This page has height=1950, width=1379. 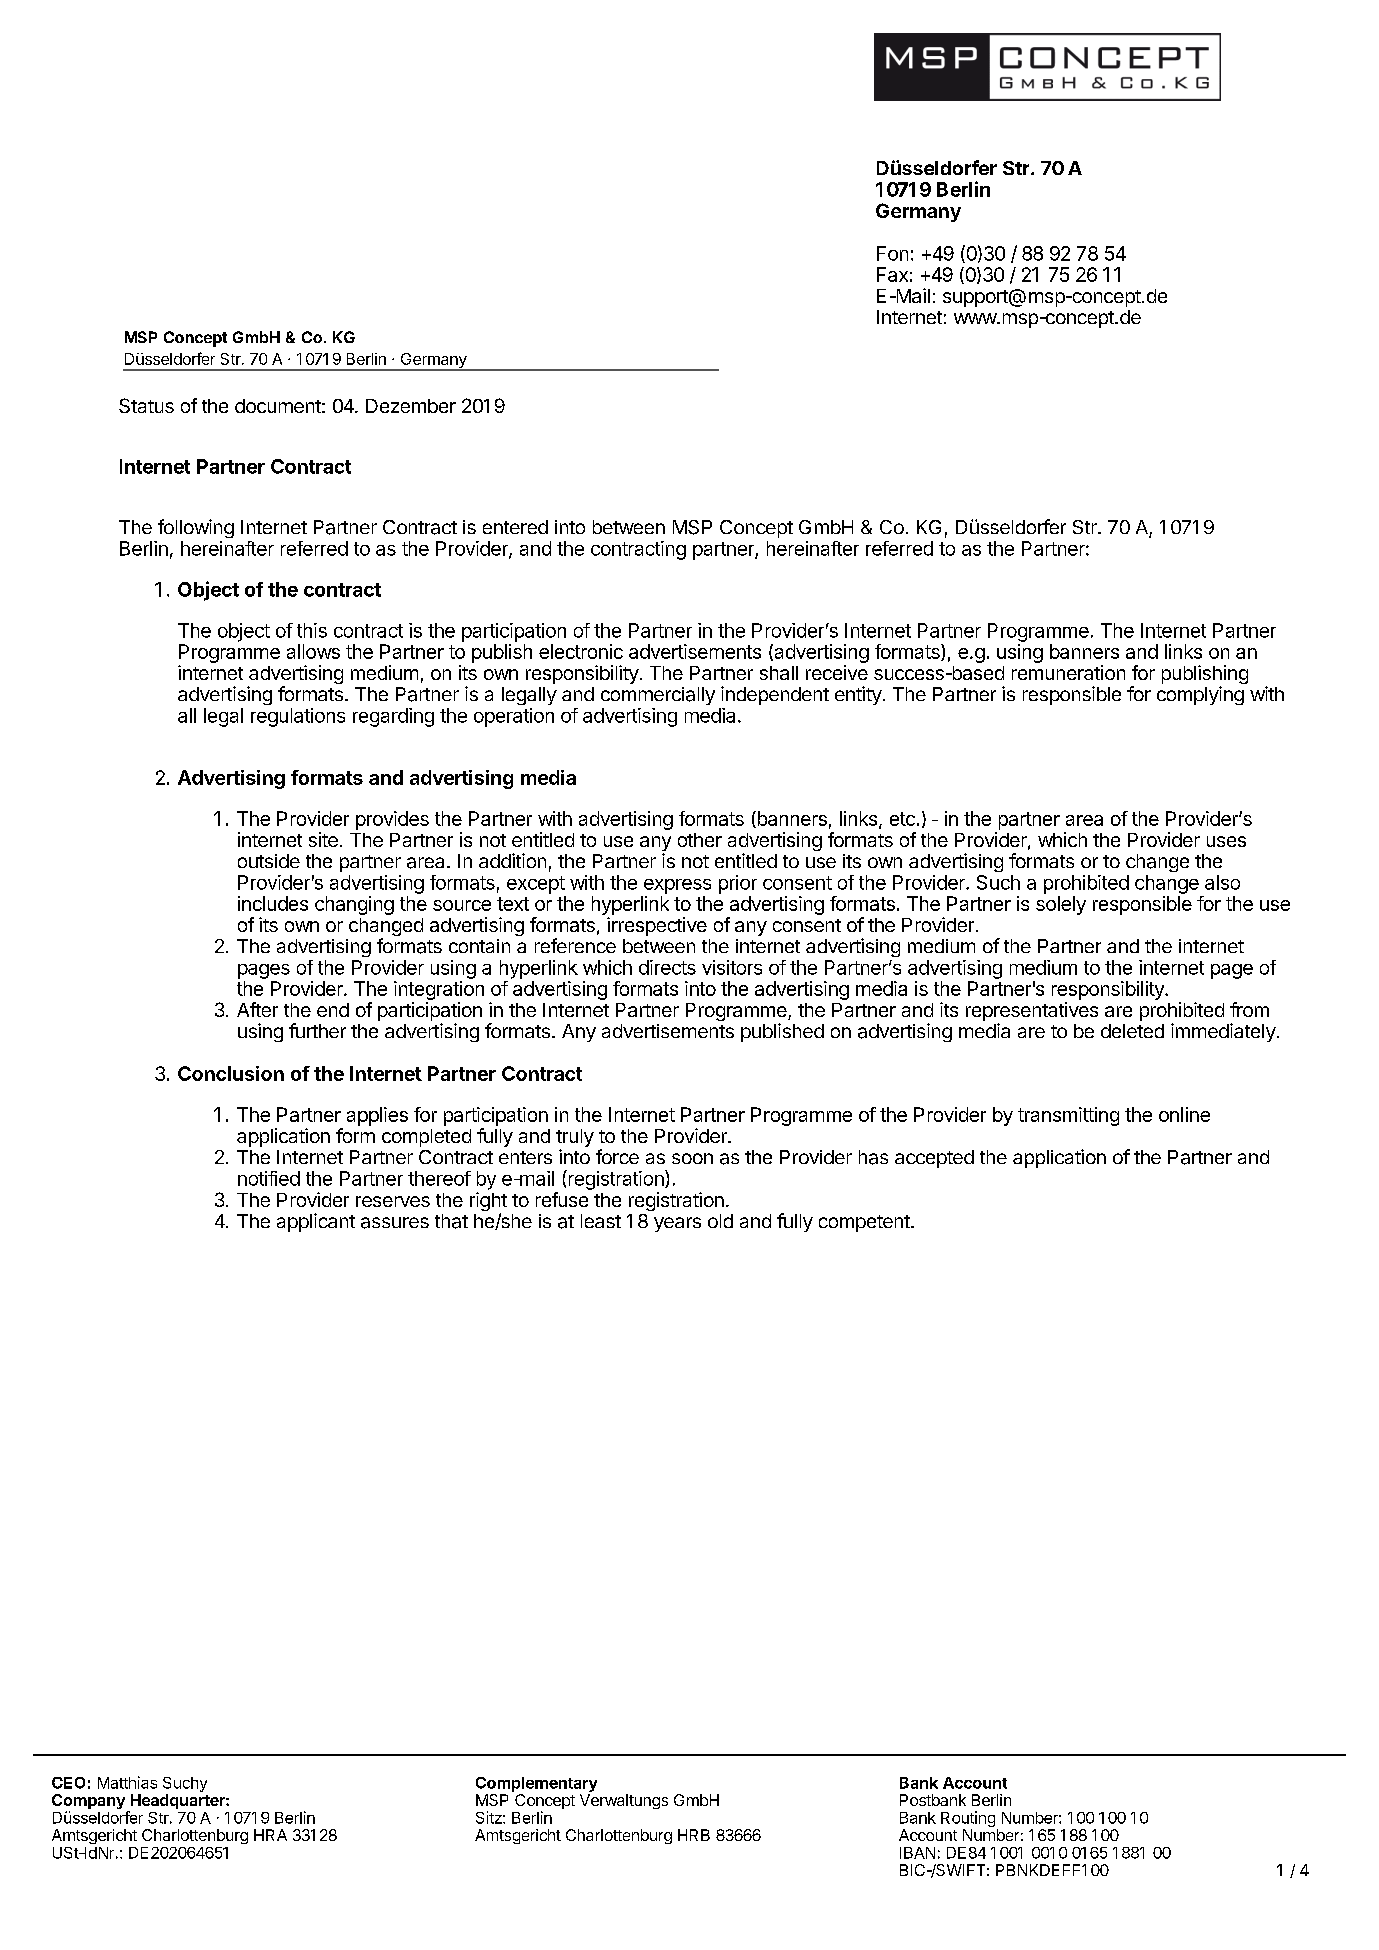 What do you see at coordinates (146, 405) in the page?
I see `Status` at bounding box center [146, 405].
